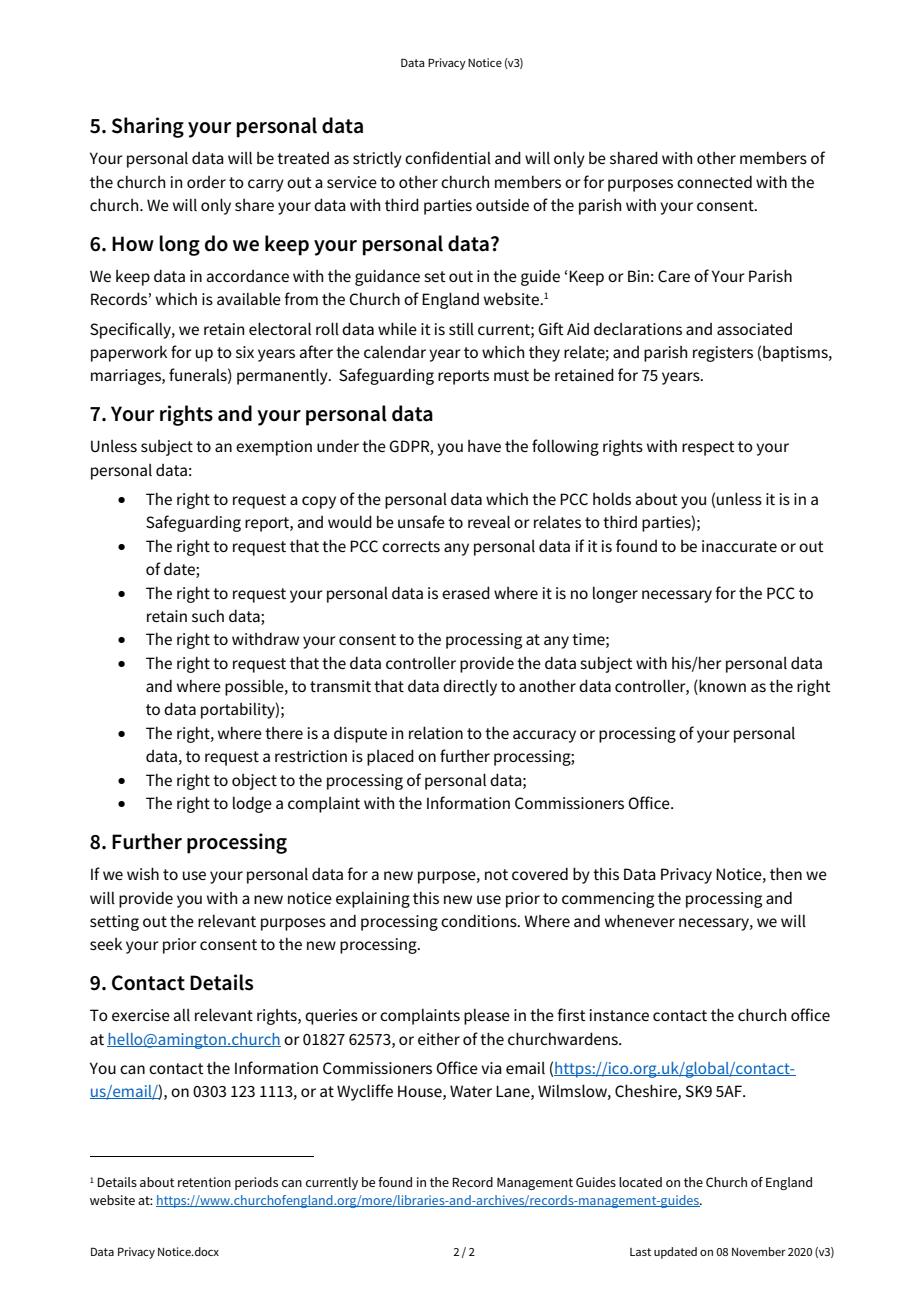  Describe the element at coordinates (484, 446) in the image. I see `have` at that location.
